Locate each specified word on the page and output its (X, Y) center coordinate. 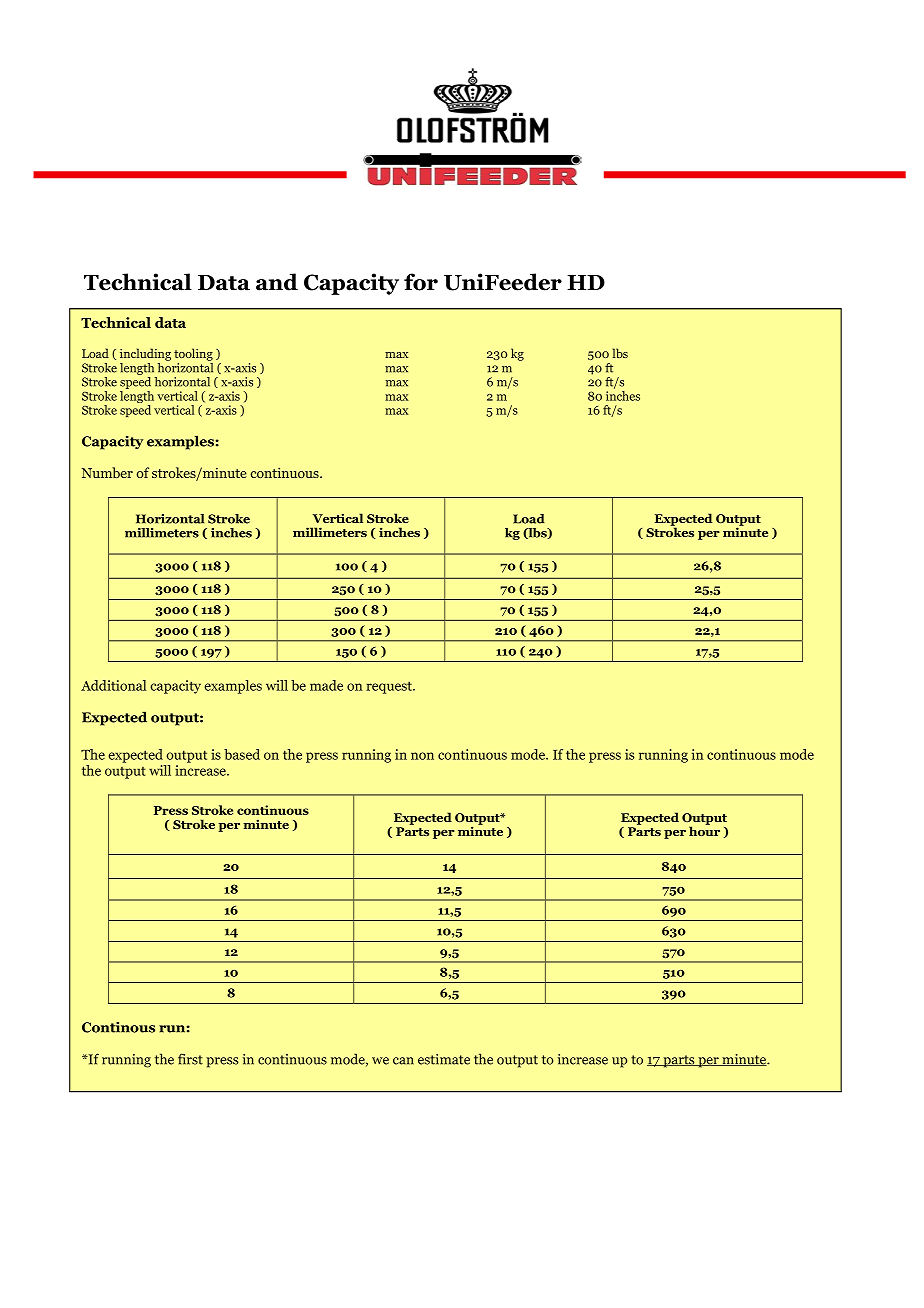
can (403, 1061)
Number (107, 472)
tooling (193, 354)
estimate (444, 1059)
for (421, 282)
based (242, 754)
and (277, 282)
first (190, 1059)
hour (704, 830)
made (326, 685)
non (422, 756)
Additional (113, 685)
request (390, 687)
